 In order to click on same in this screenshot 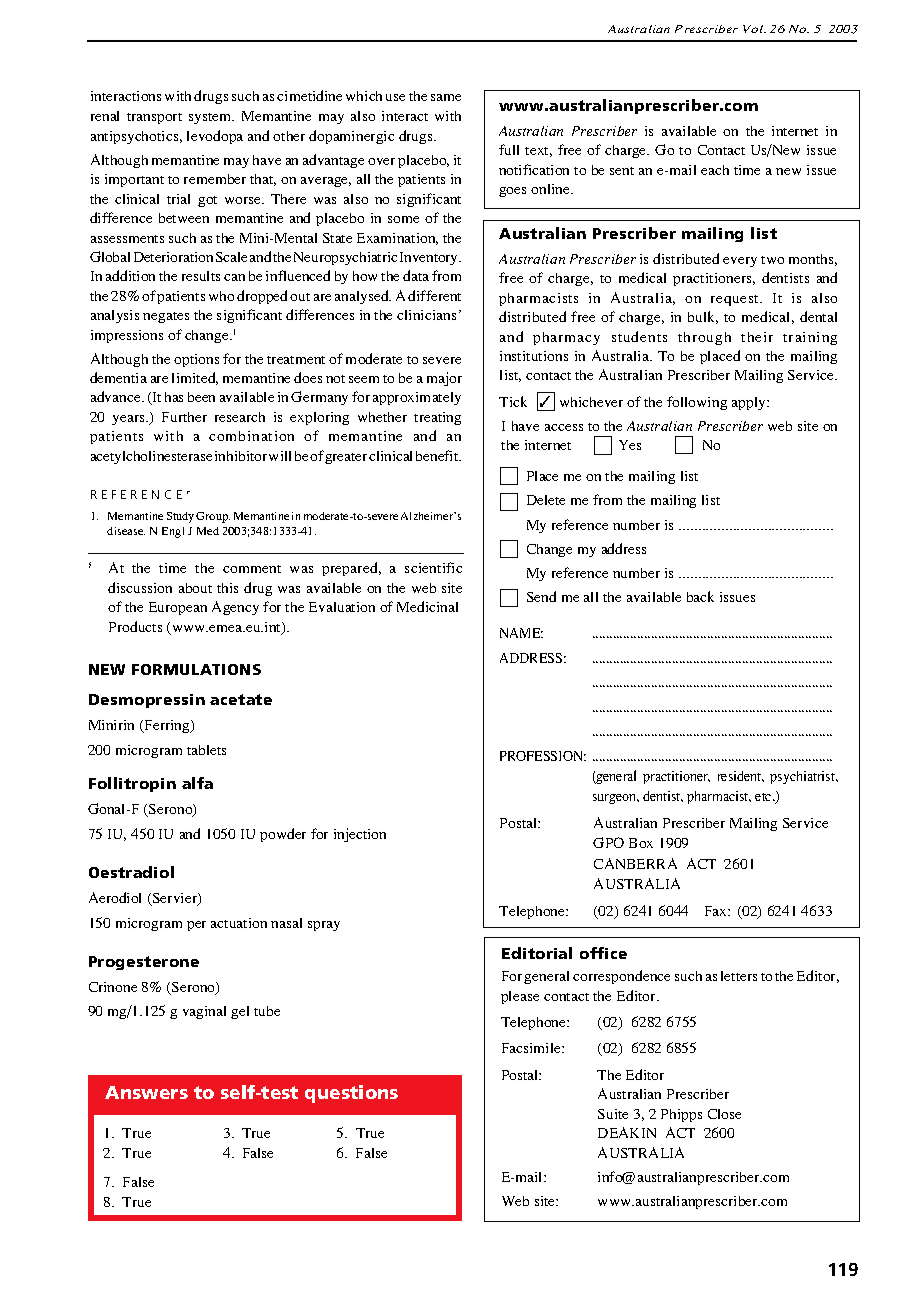, I will do `click(446, 97)`.
